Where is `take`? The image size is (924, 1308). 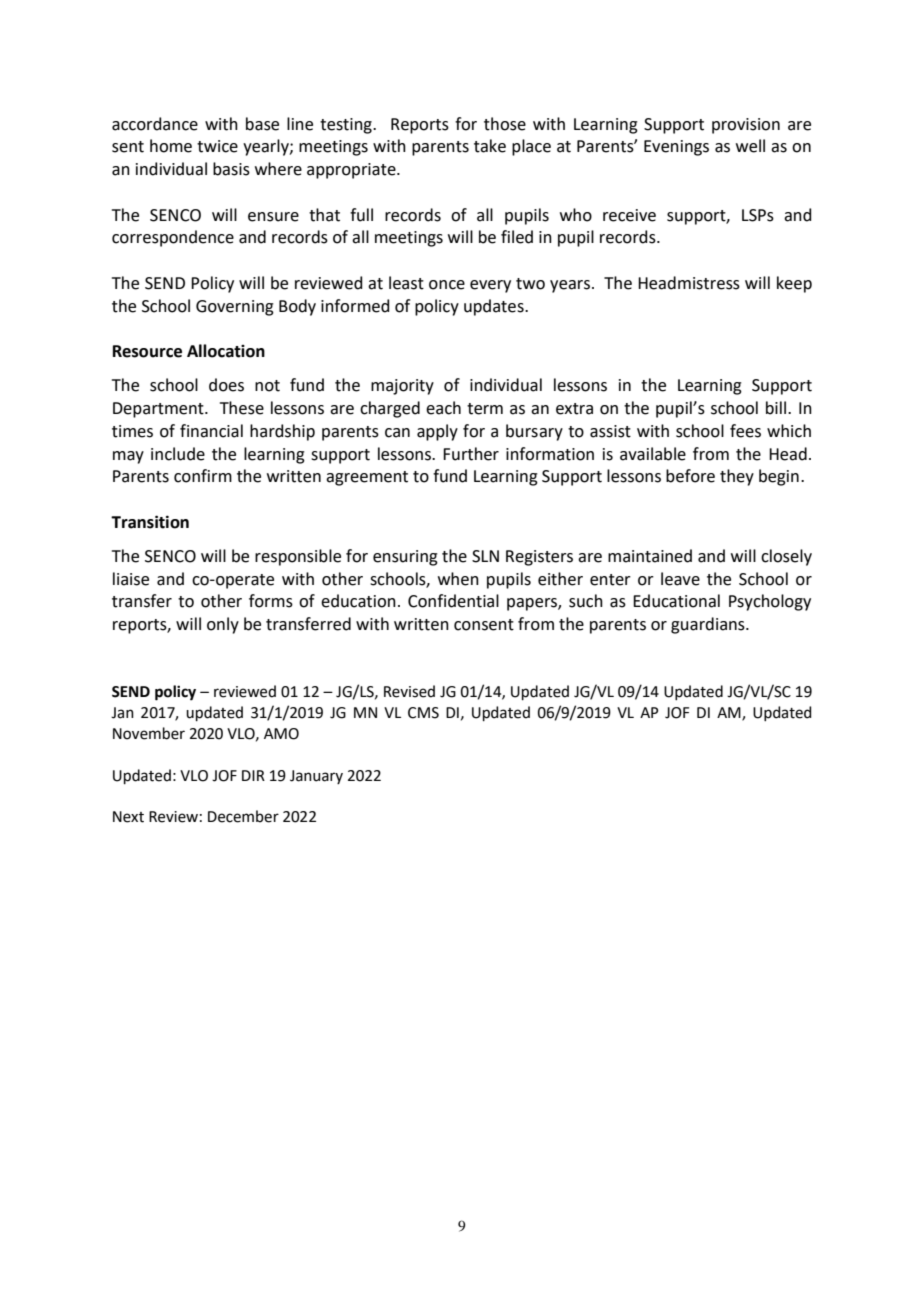
take is located at coordinates (490, 146).
